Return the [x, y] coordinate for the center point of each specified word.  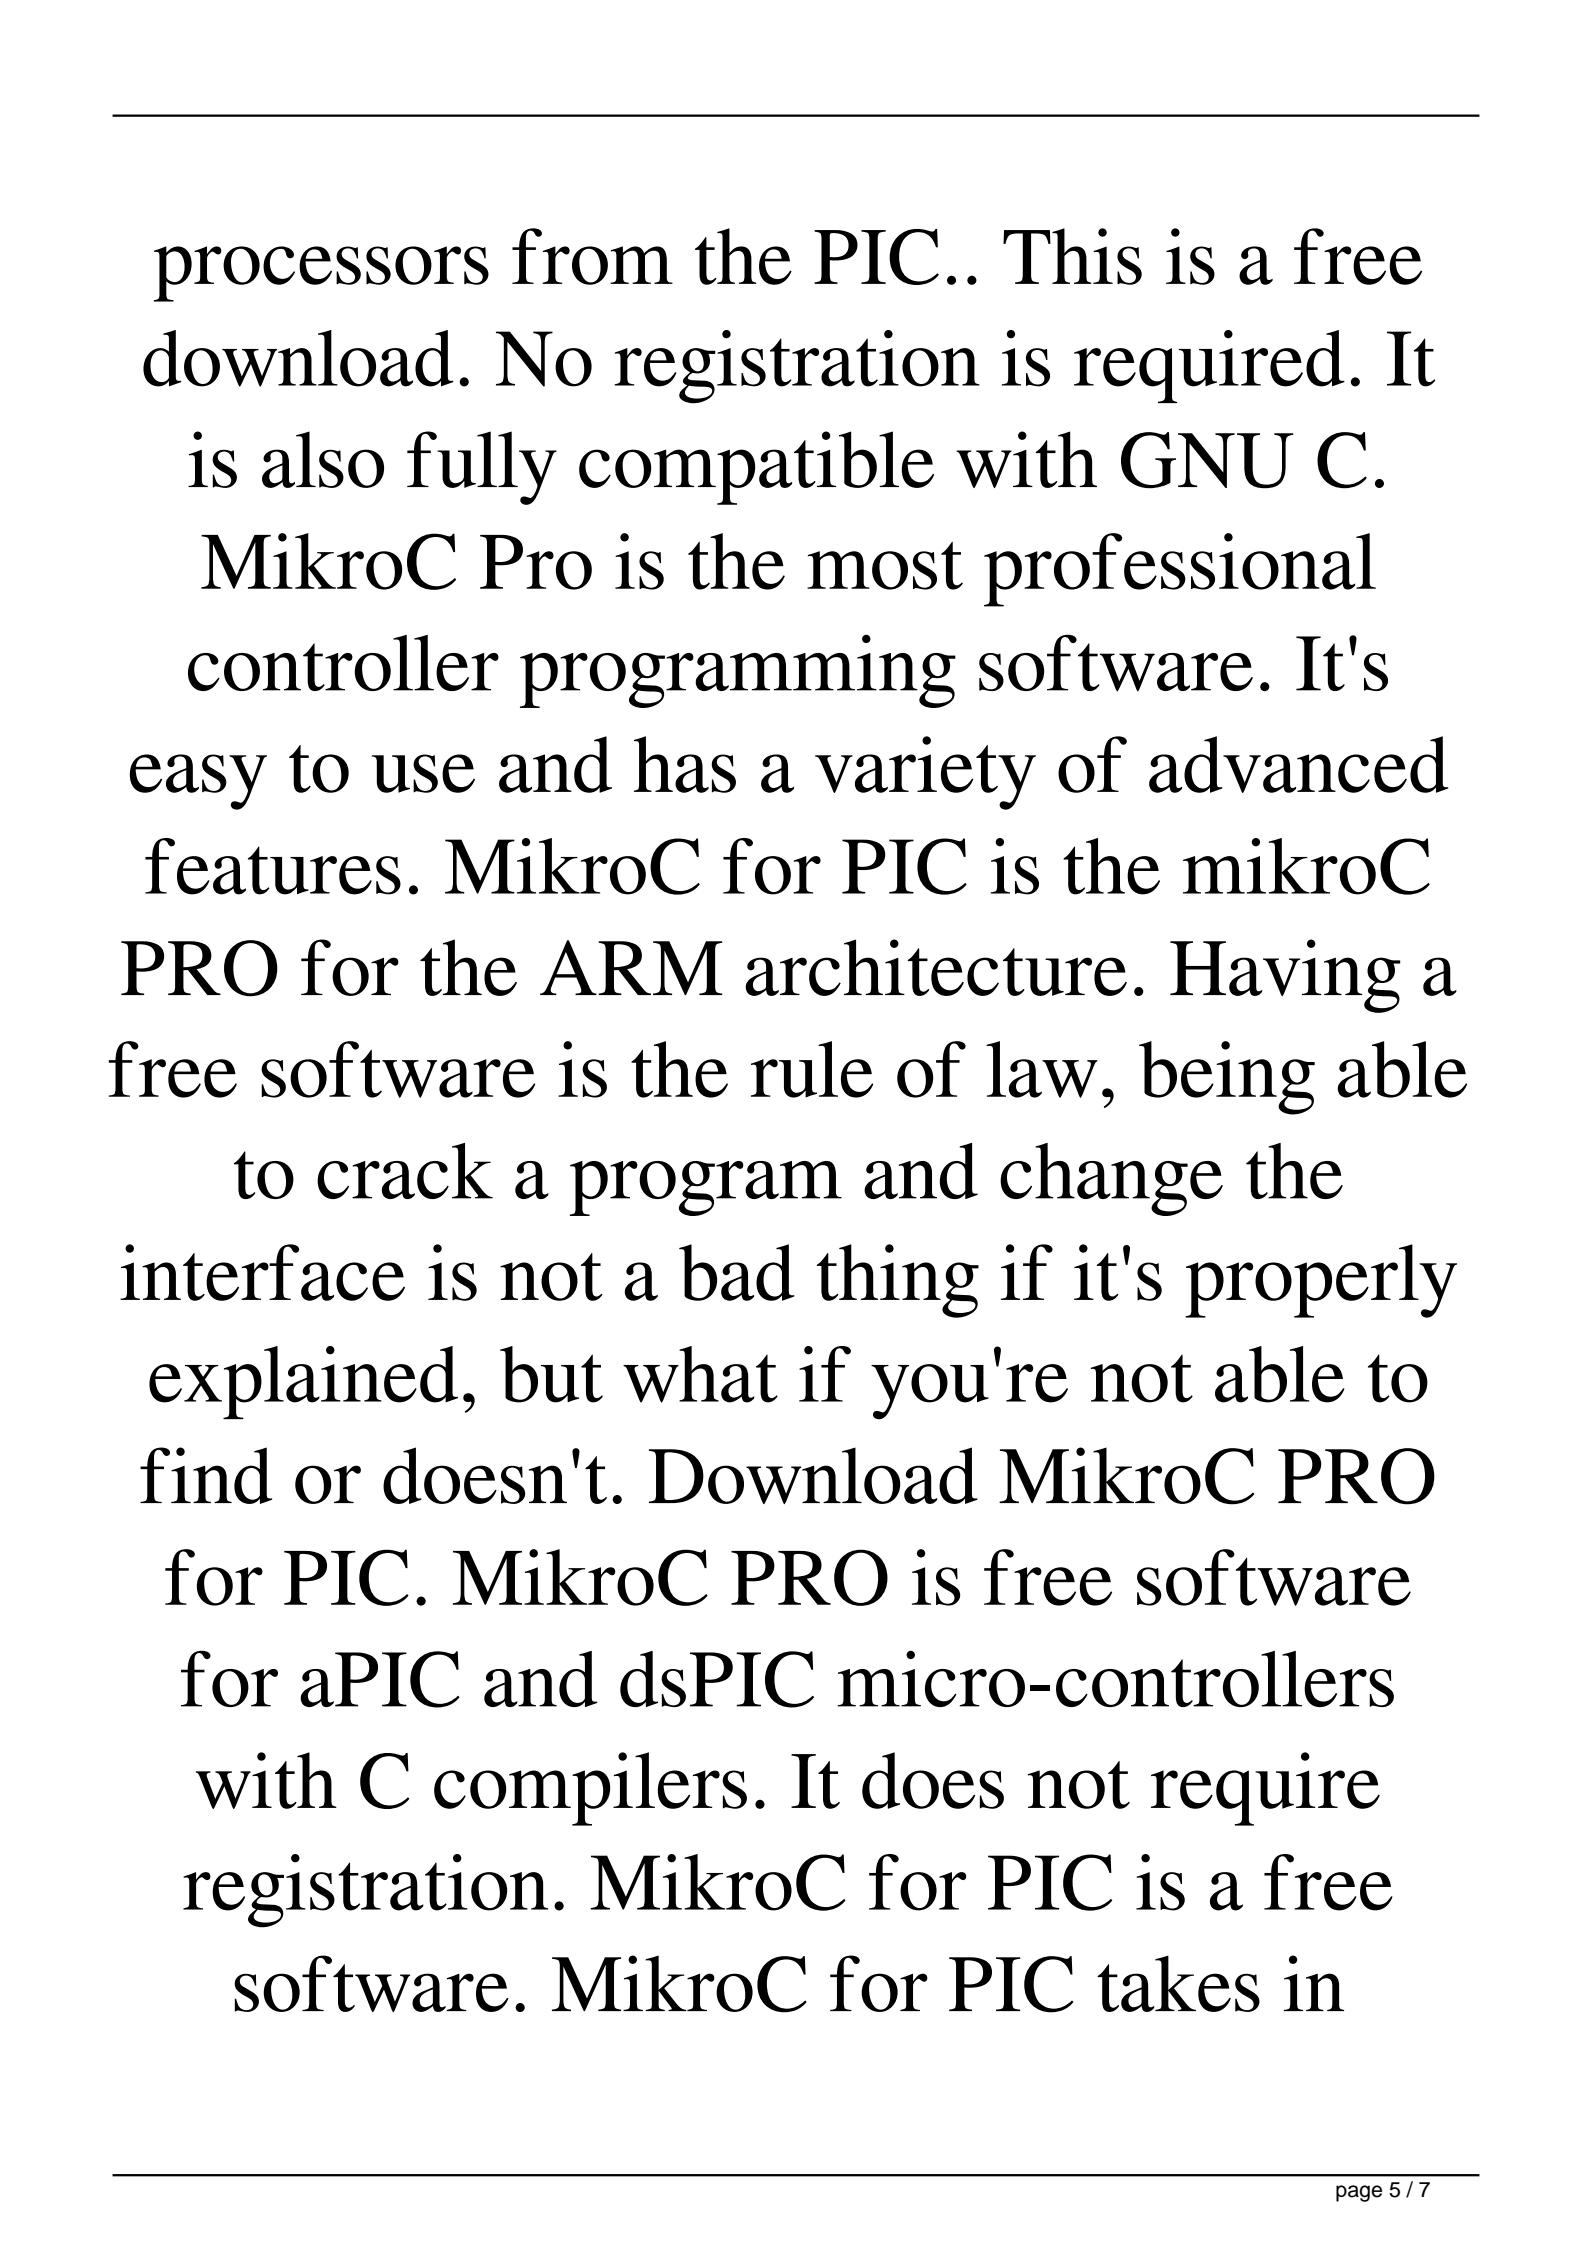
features [273, 866]
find [206, 1475]
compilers [590, 1789]
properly [1321, 1281]
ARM [631, 967]
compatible [756, 468]
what [700, 1374]
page [1359, 2193]
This [1072, 256]
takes [1178, 1983]
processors [321, 274]
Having [1285, 976]
